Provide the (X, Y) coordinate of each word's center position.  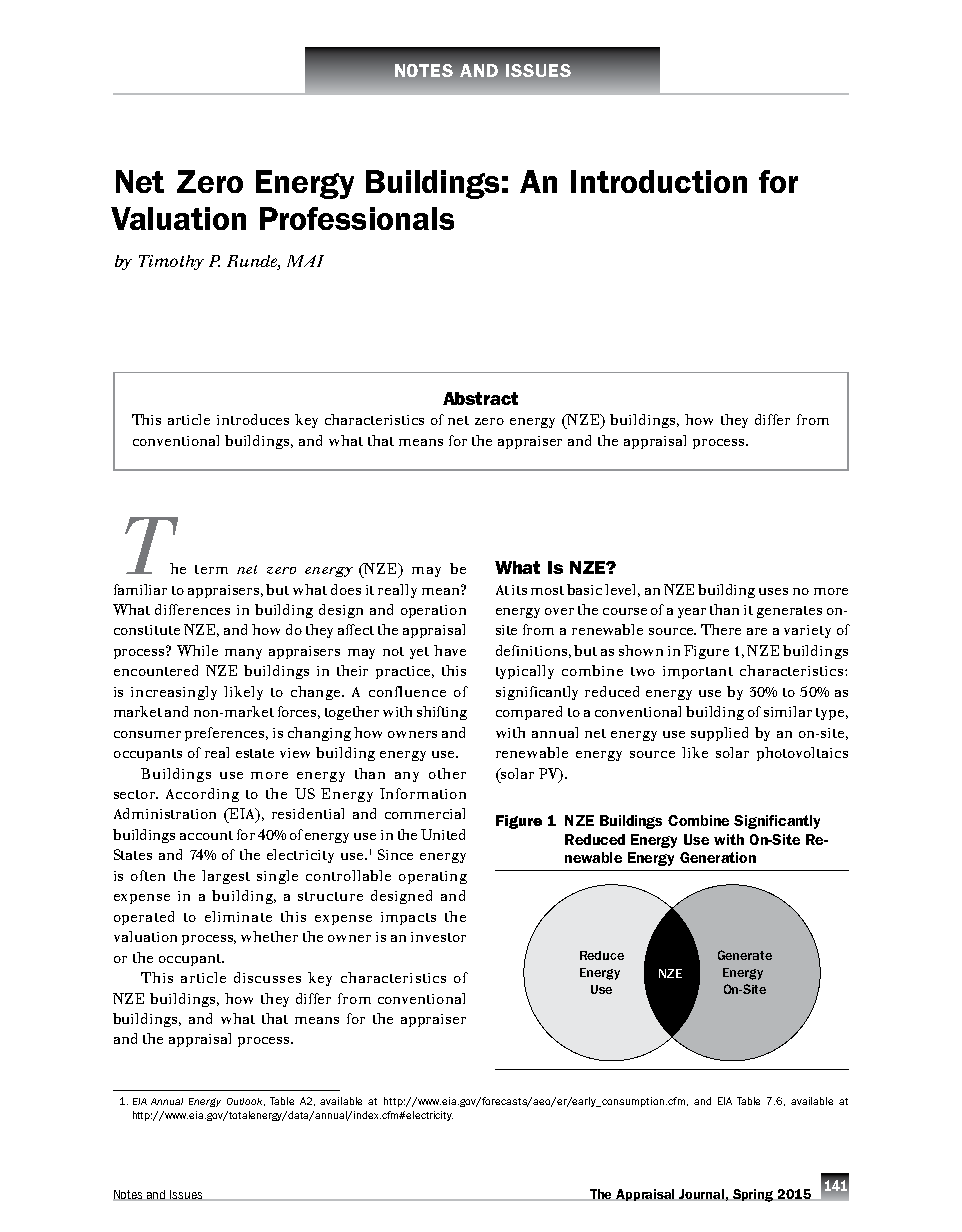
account (206, 835)
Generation (718, 857)
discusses (267, 977)
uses (773, 591)
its (519, 590)
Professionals (357, 218)
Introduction (659, 181)
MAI (305, 261)
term (211, 569)
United (443, 834)
